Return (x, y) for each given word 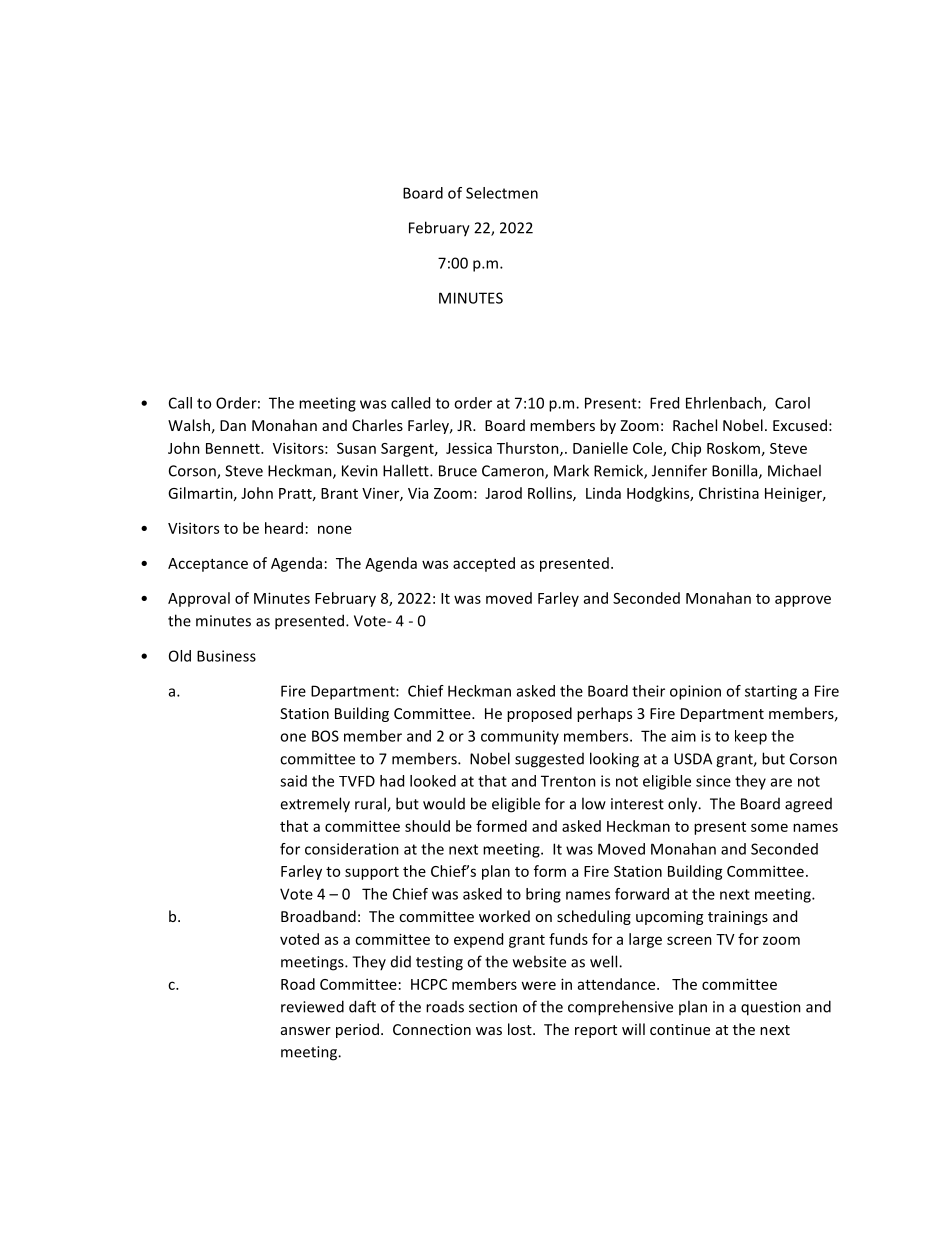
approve (803, 601)
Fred (664, 403)
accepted (484, 564)
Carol (792, 403)
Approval (199, 599)
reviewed (312, 1006)
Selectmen (502, 193)
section (493, 1007)
